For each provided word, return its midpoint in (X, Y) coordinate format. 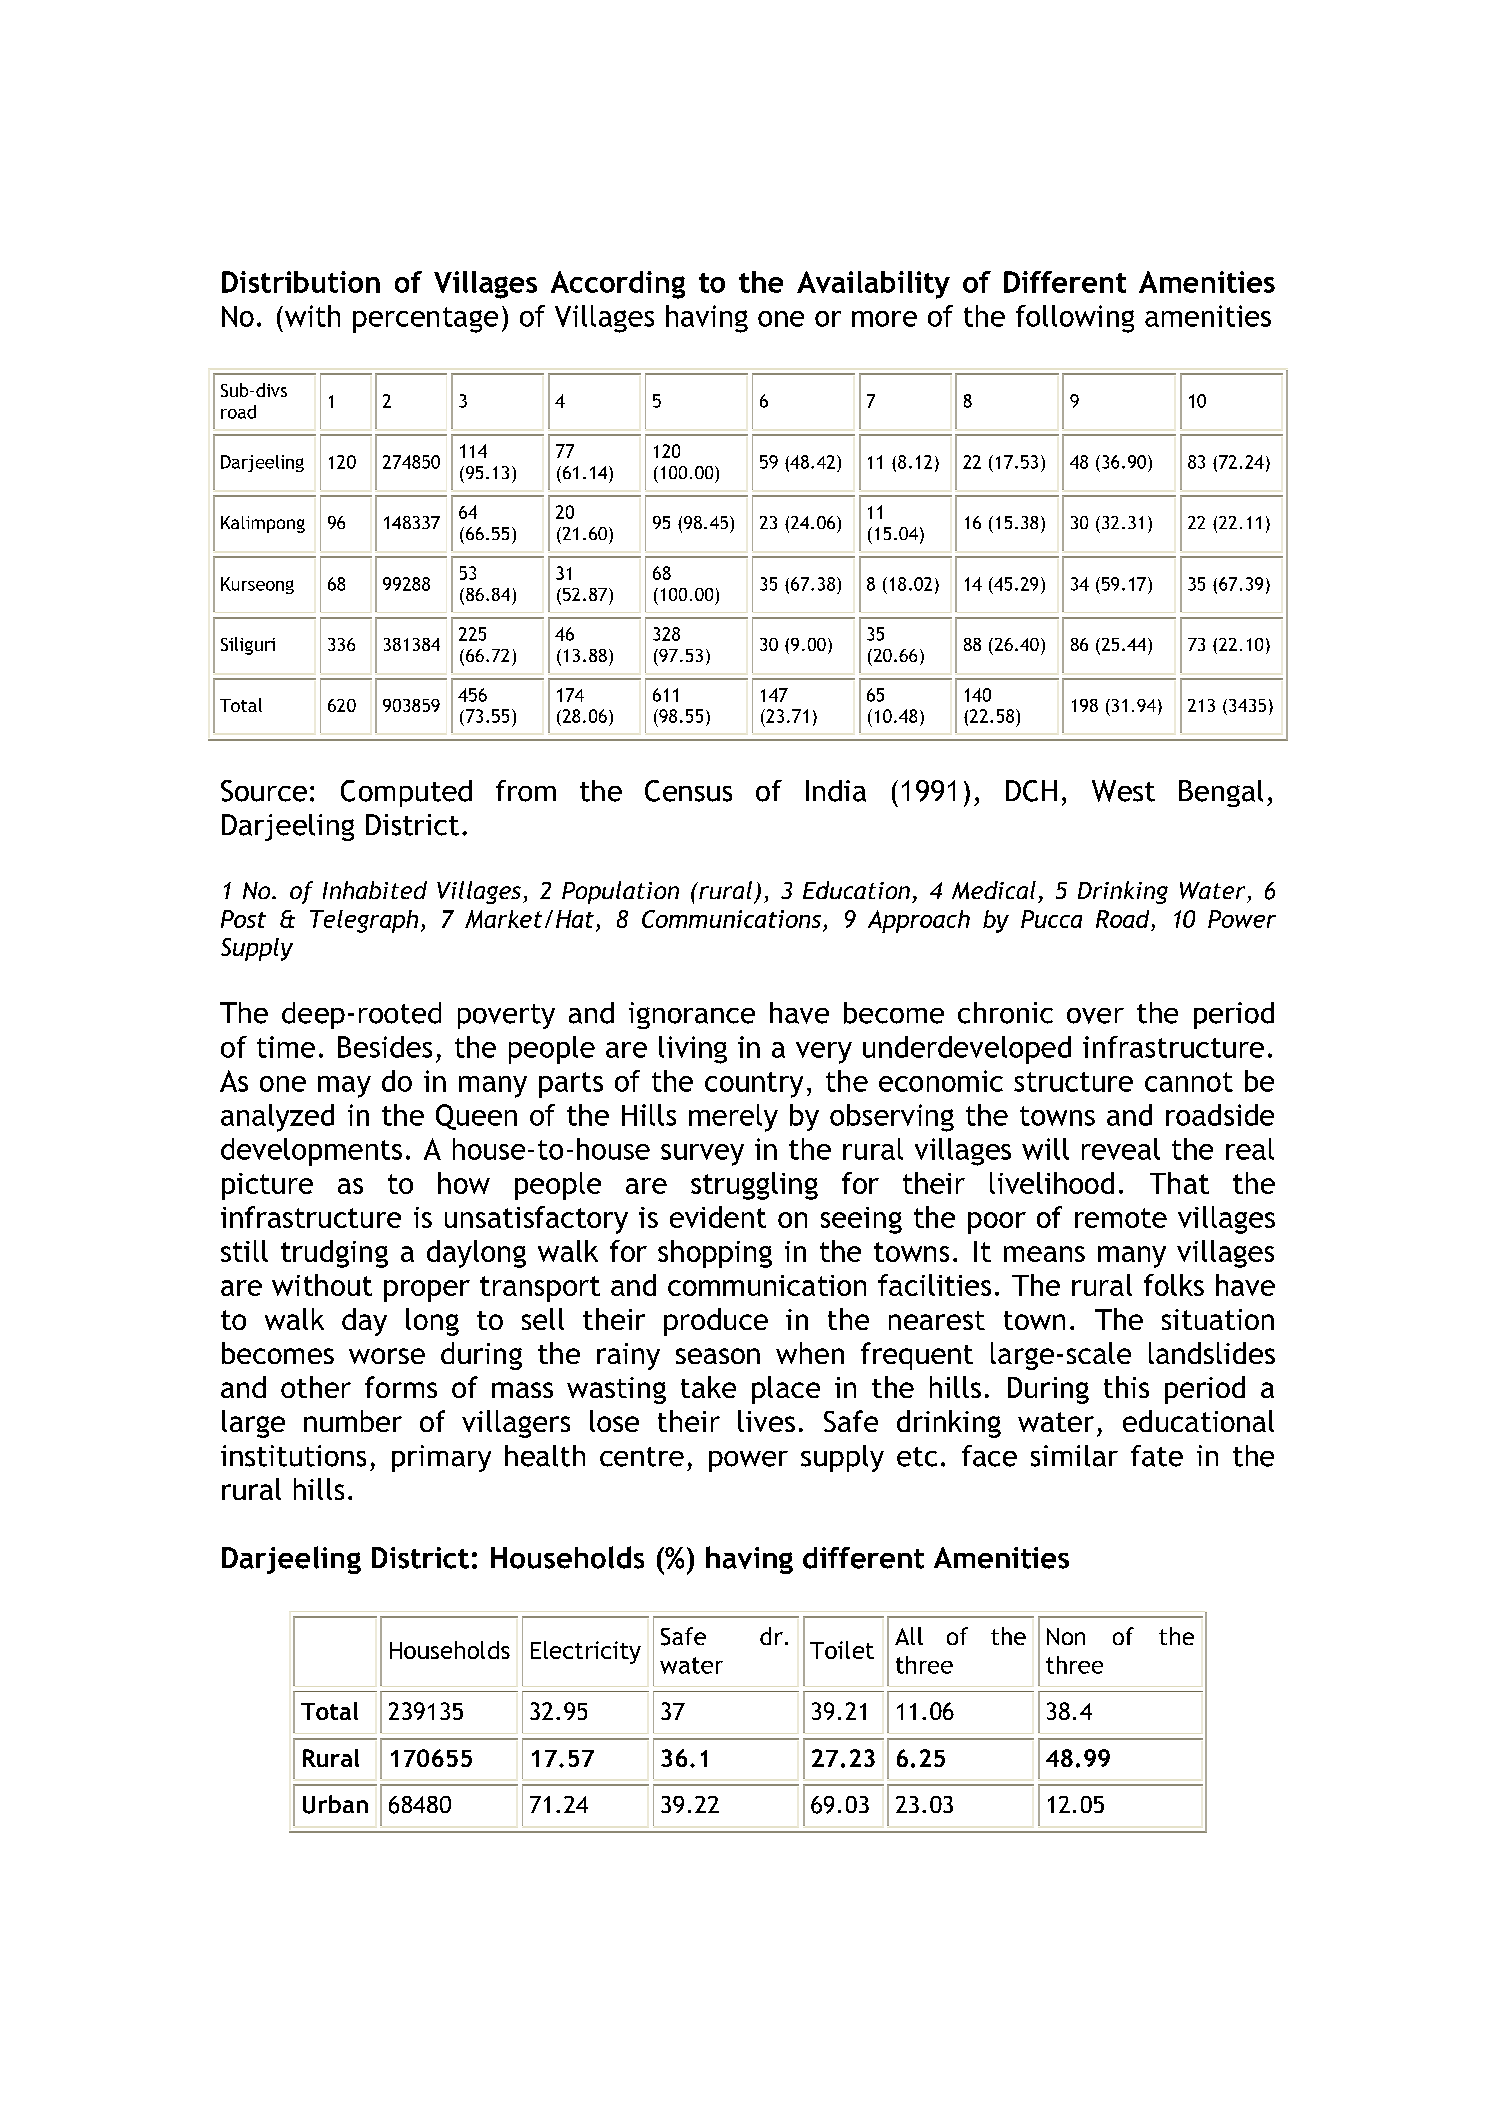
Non (1066, 1636)
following (1075, 319)
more (884, 319)
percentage (425, 320)
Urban (335, 1804)
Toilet (842, 1650)
